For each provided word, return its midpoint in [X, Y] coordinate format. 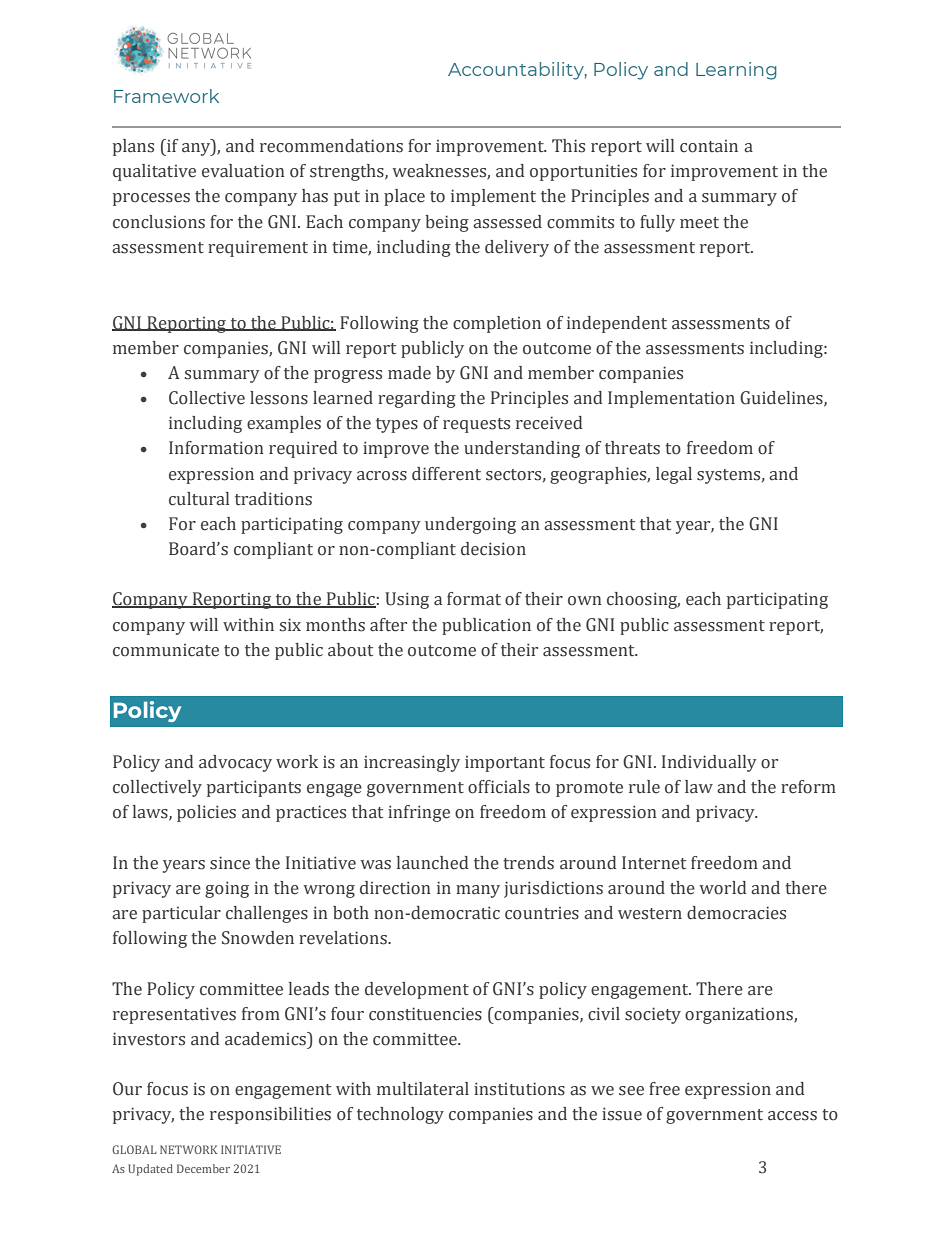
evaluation [243, 171]
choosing [643, 600]
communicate [166, 650]
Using [407, 600]
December [203, 1168]
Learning [736, 71]
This [568, 146]
